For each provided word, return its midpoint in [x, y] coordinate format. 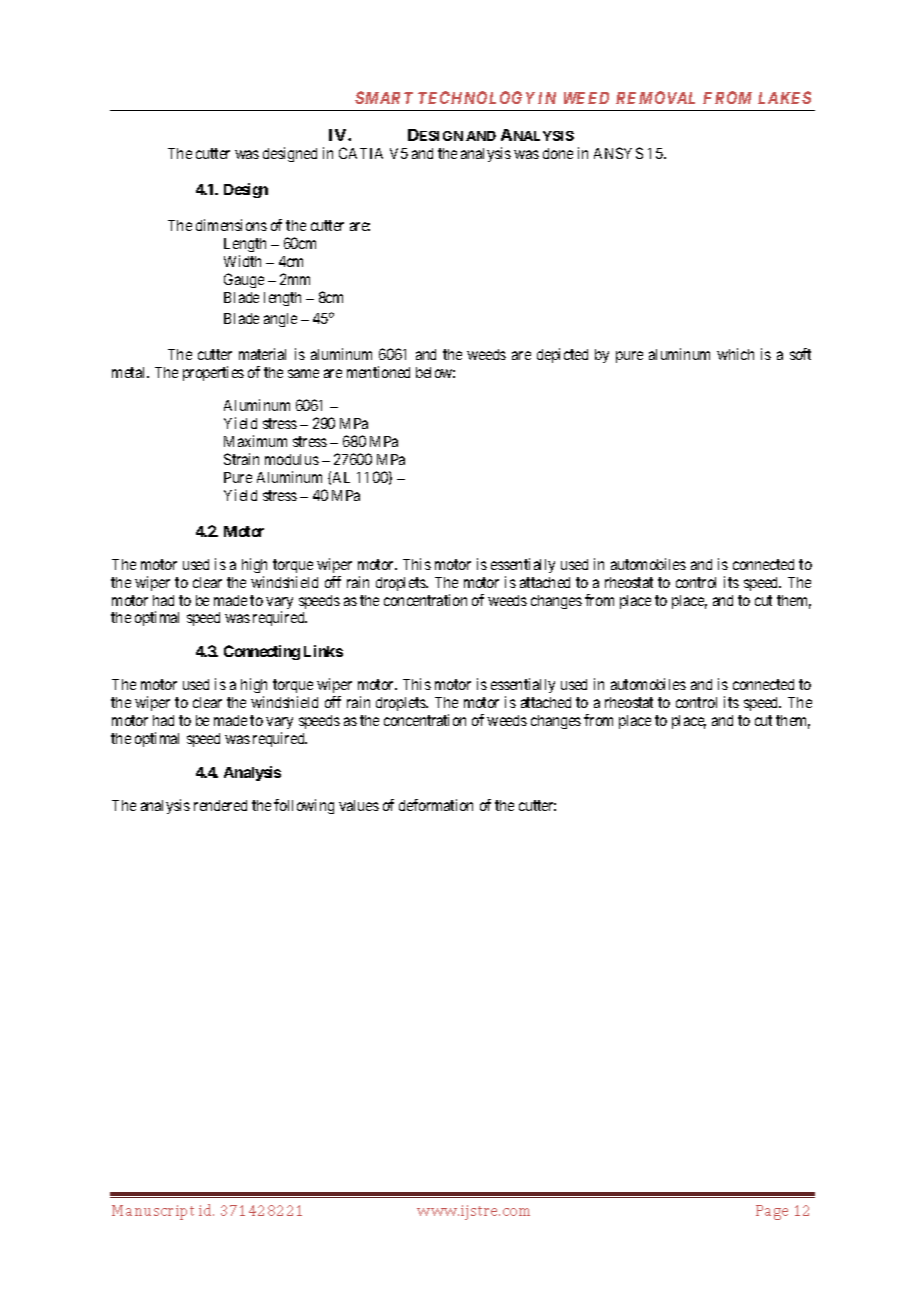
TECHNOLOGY [476, 97]
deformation [436, 805]
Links [323, 651]
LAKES [784, 97]
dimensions [231, 225]
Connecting [262, 652]
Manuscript [153, 1212]
